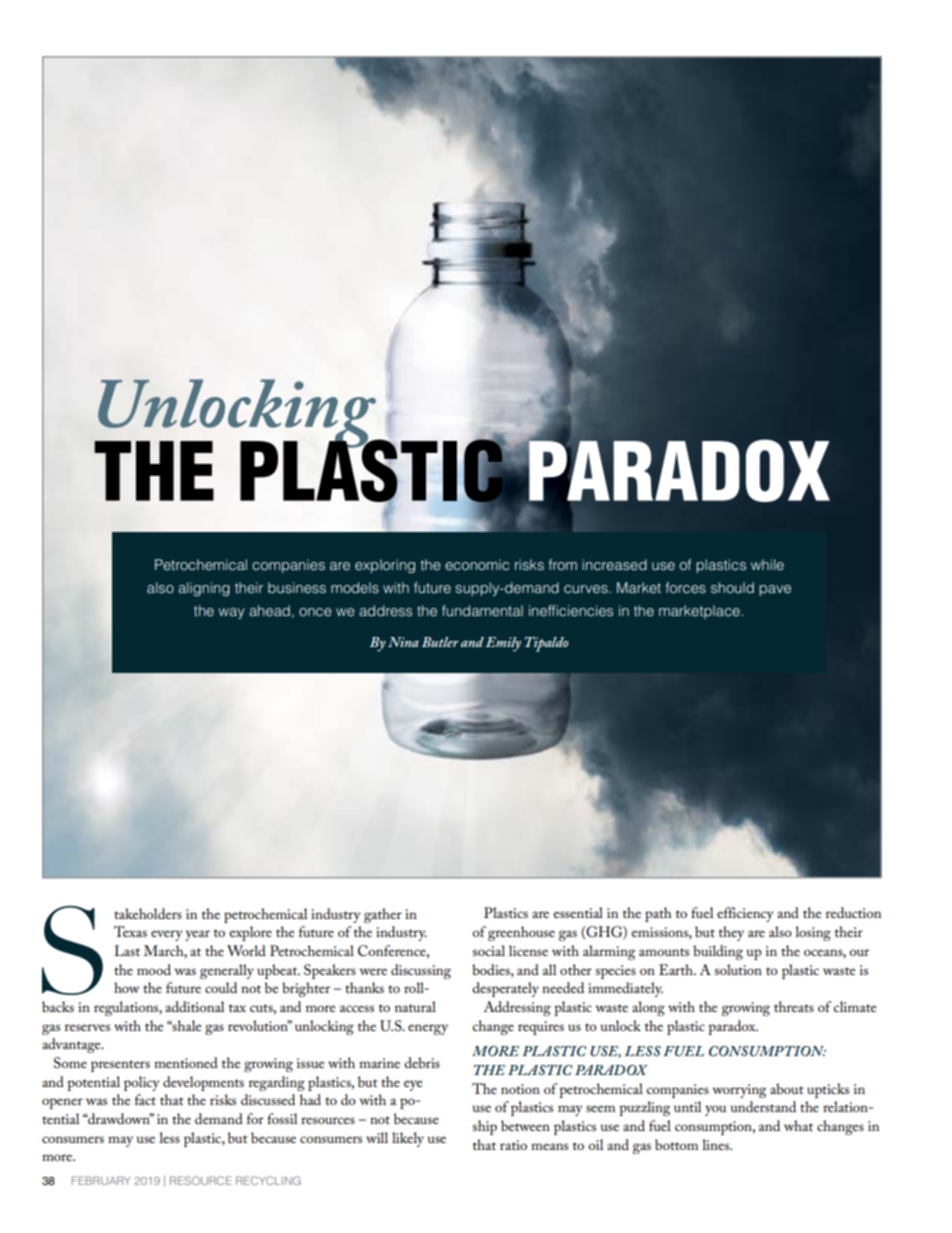 The height and width of the page is (1233, 952). What do you see at coordinates (428, 1029) in the page?
I see `energy` at bounding box center [428, 1029].
